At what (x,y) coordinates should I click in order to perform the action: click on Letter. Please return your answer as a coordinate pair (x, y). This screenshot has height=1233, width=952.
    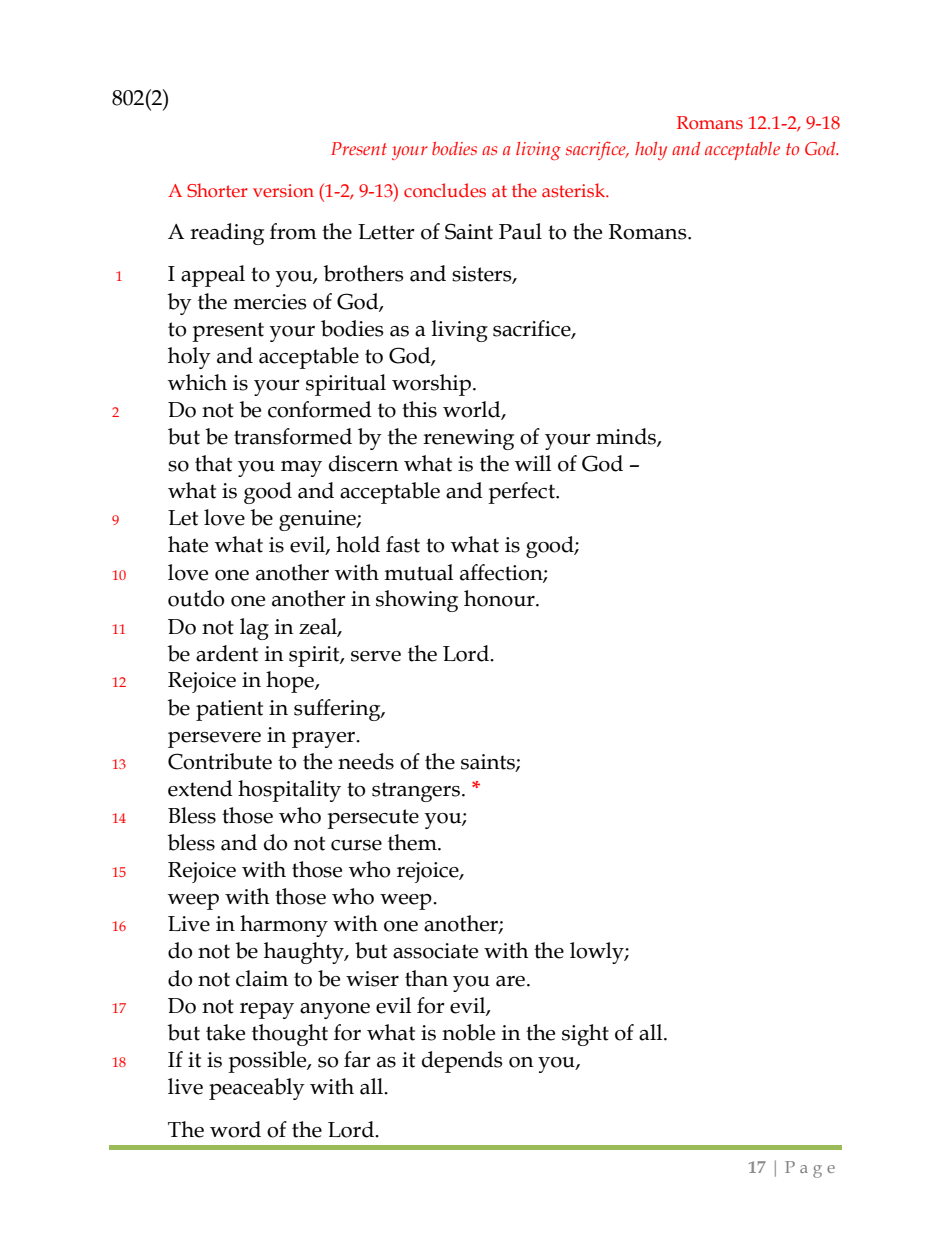
    Looking at the image, I should click on (386, 232).
